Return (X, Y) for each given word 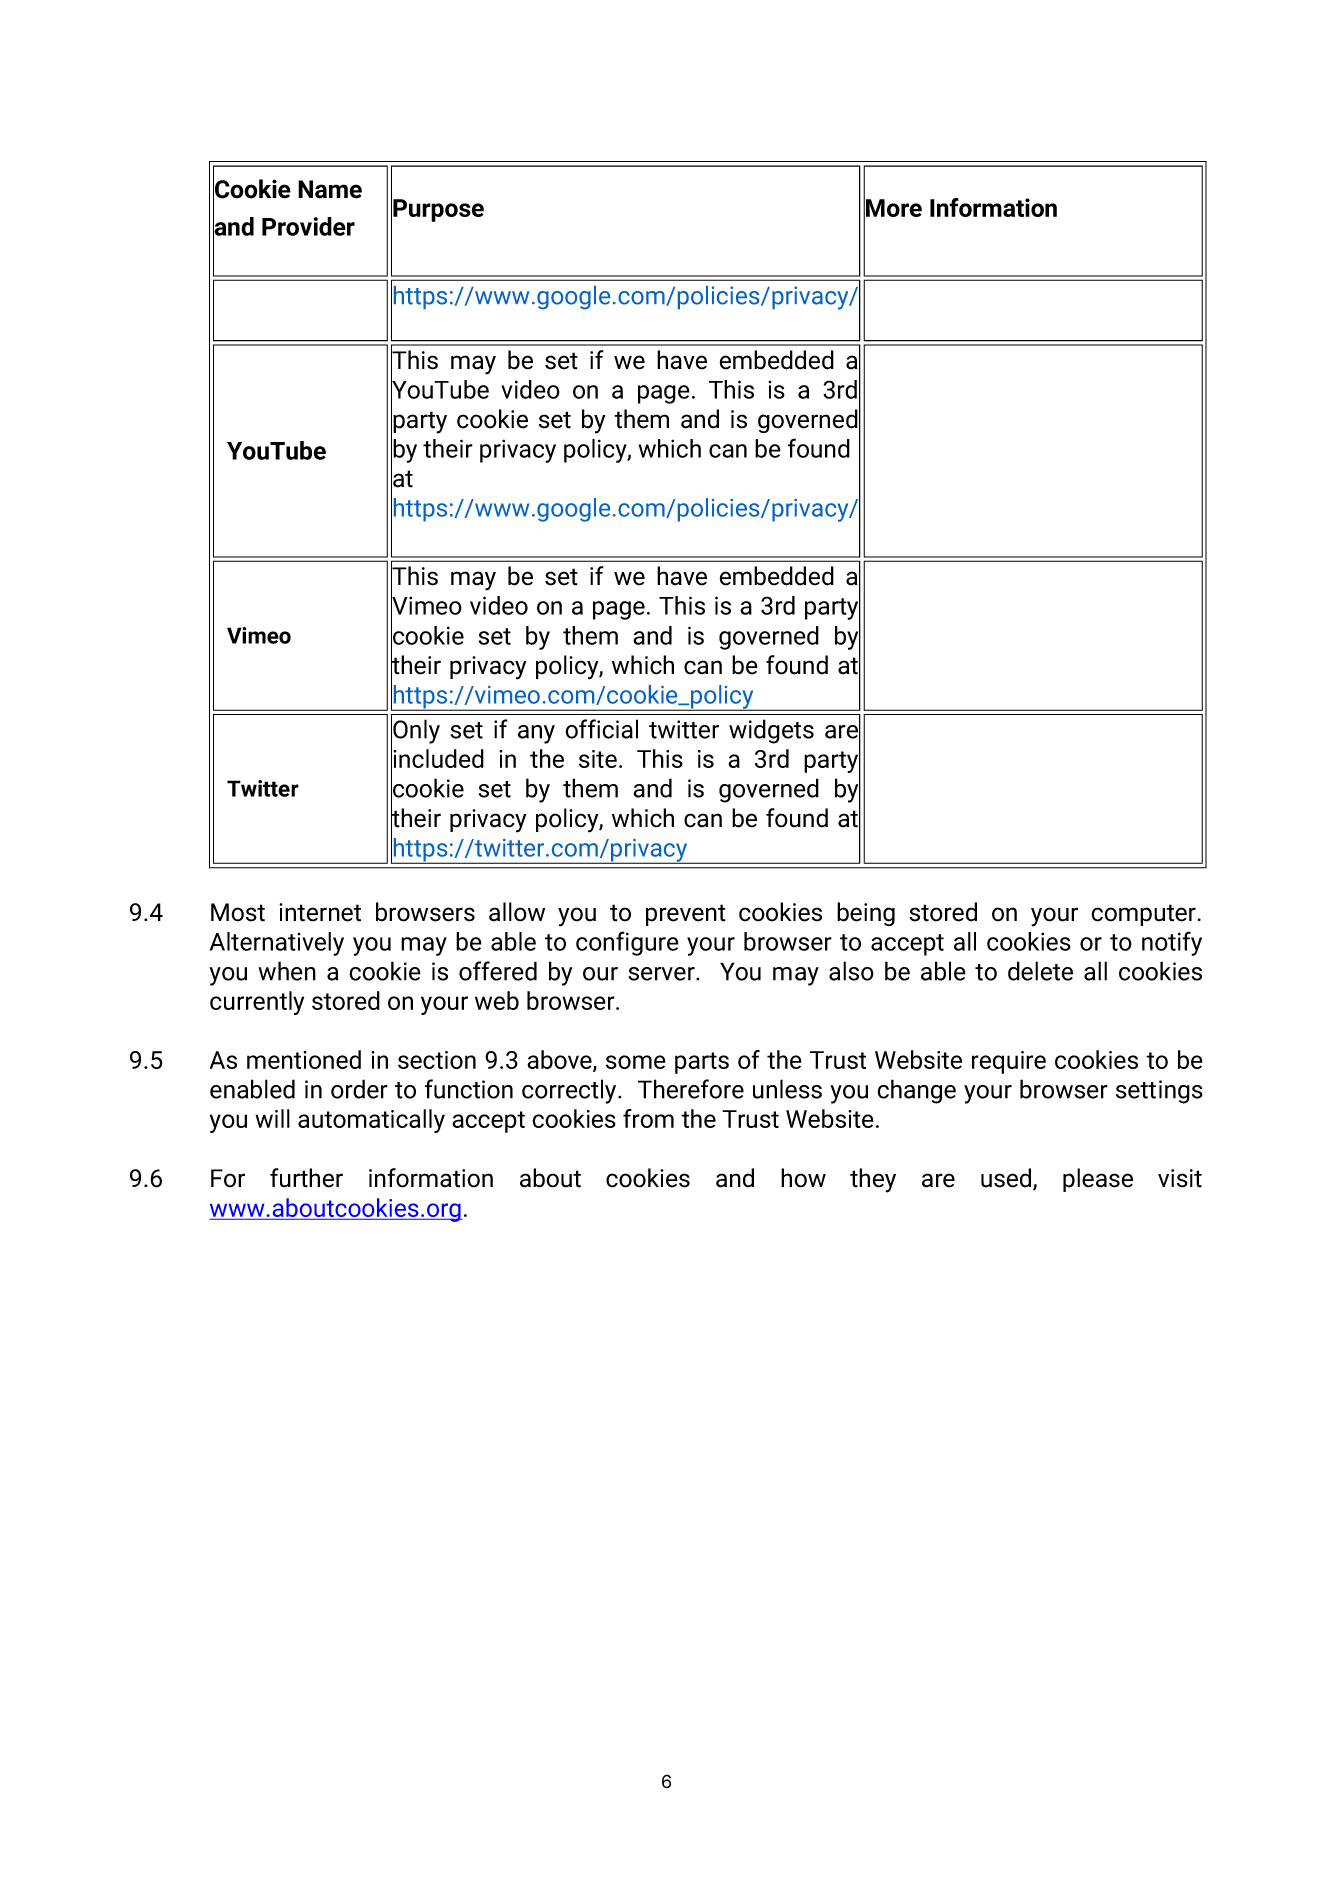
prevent (686, 915)
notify (1172, 943)
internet (320, 912)
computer (1143, 915)
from (648, 1118)
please (1098, 1180)
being (866, 914)
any (536, 734)
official (601, 729)
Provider (308, 226)
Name (330, 189)
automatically (371, 1121)
